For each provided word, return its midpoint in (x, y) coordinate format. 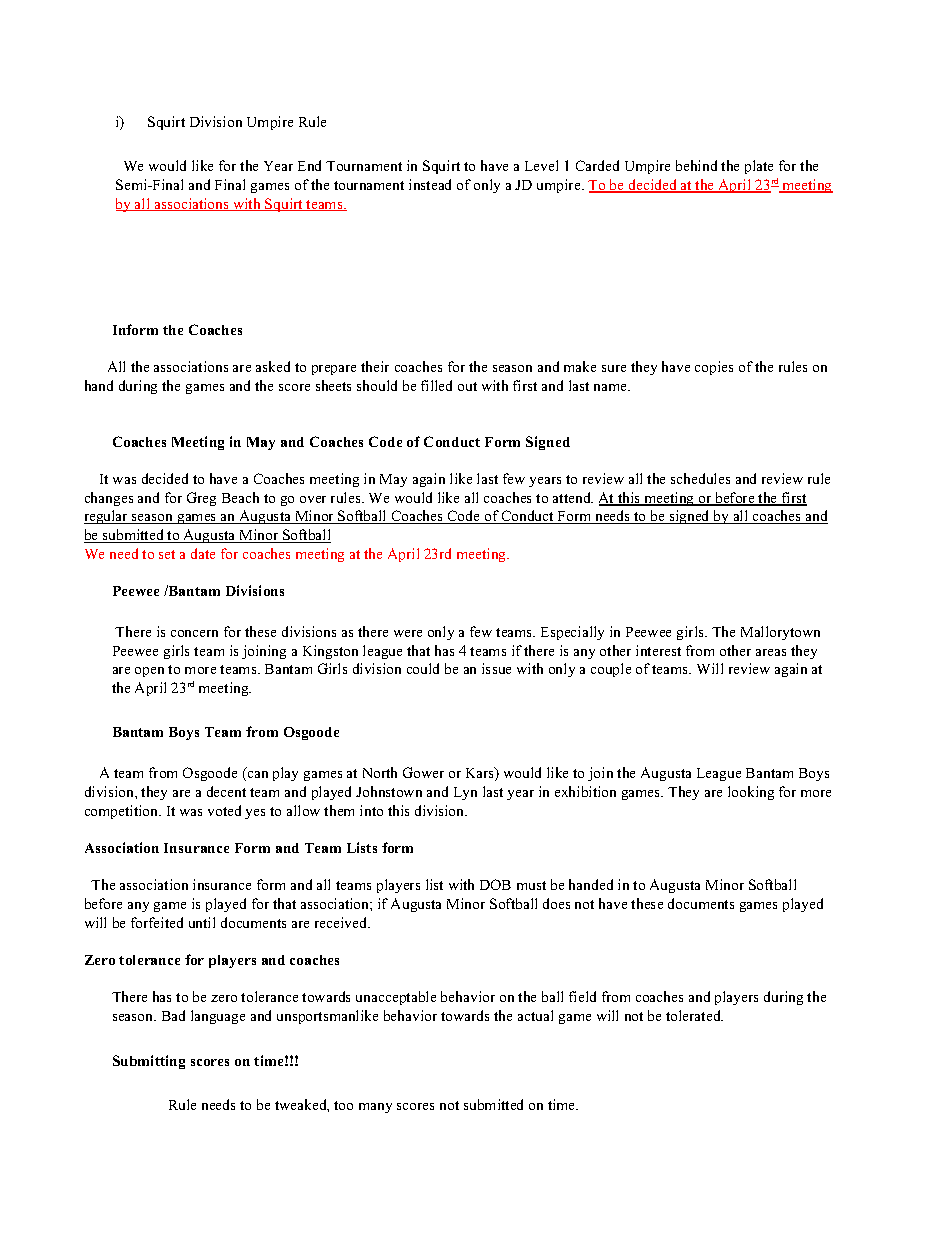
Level (541, 165)
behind (696, 165)
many (375, 1108)
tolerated (694, 1015)
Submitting (149, 1062)
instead (430, 184)
